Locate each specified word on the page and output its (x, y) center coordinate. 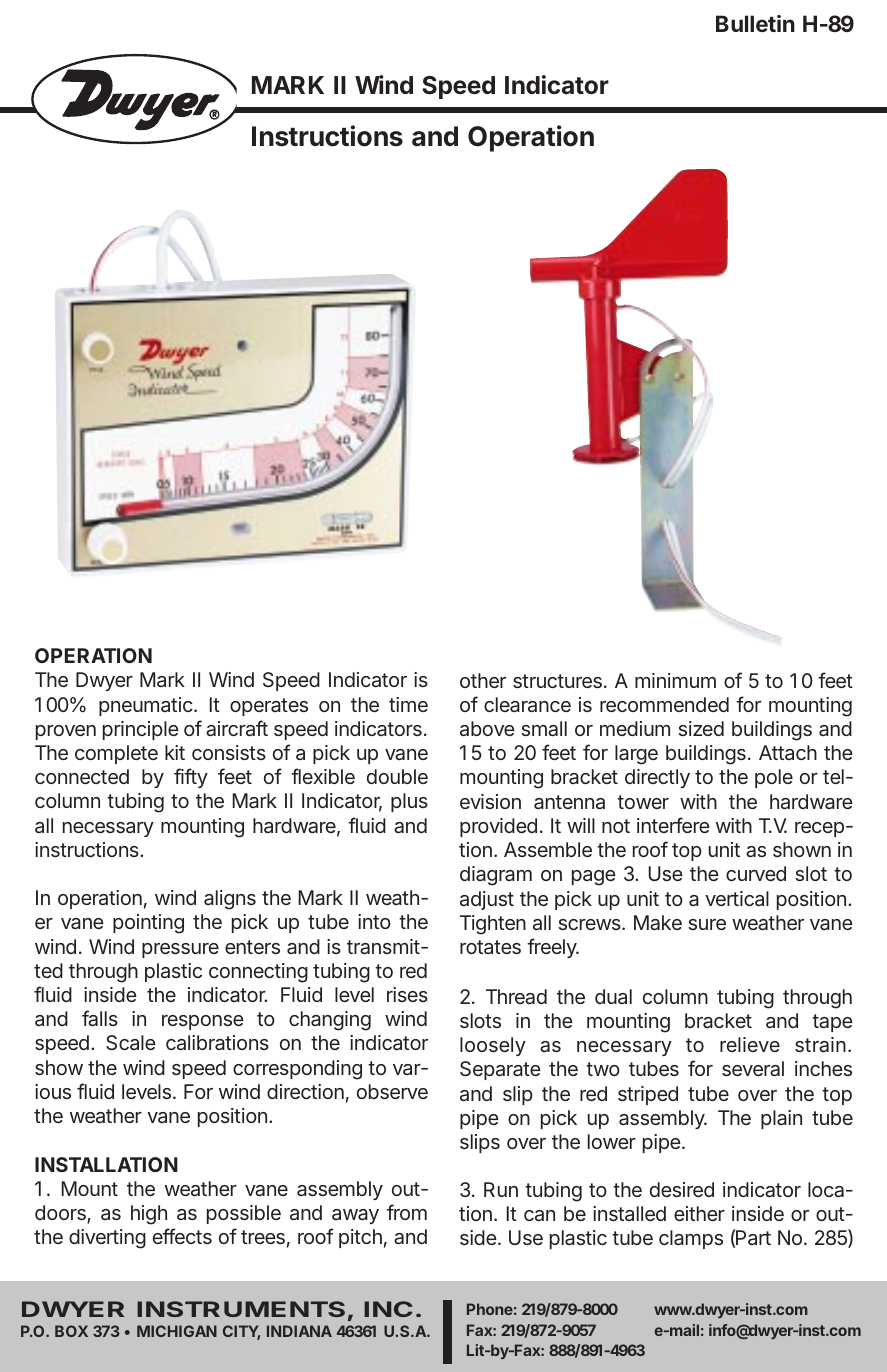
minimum (675, 680)
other (483, 680)
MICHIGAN (177, 1331)
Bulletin (755, 23)
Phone (490, 1309)
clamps (691, 1239)
